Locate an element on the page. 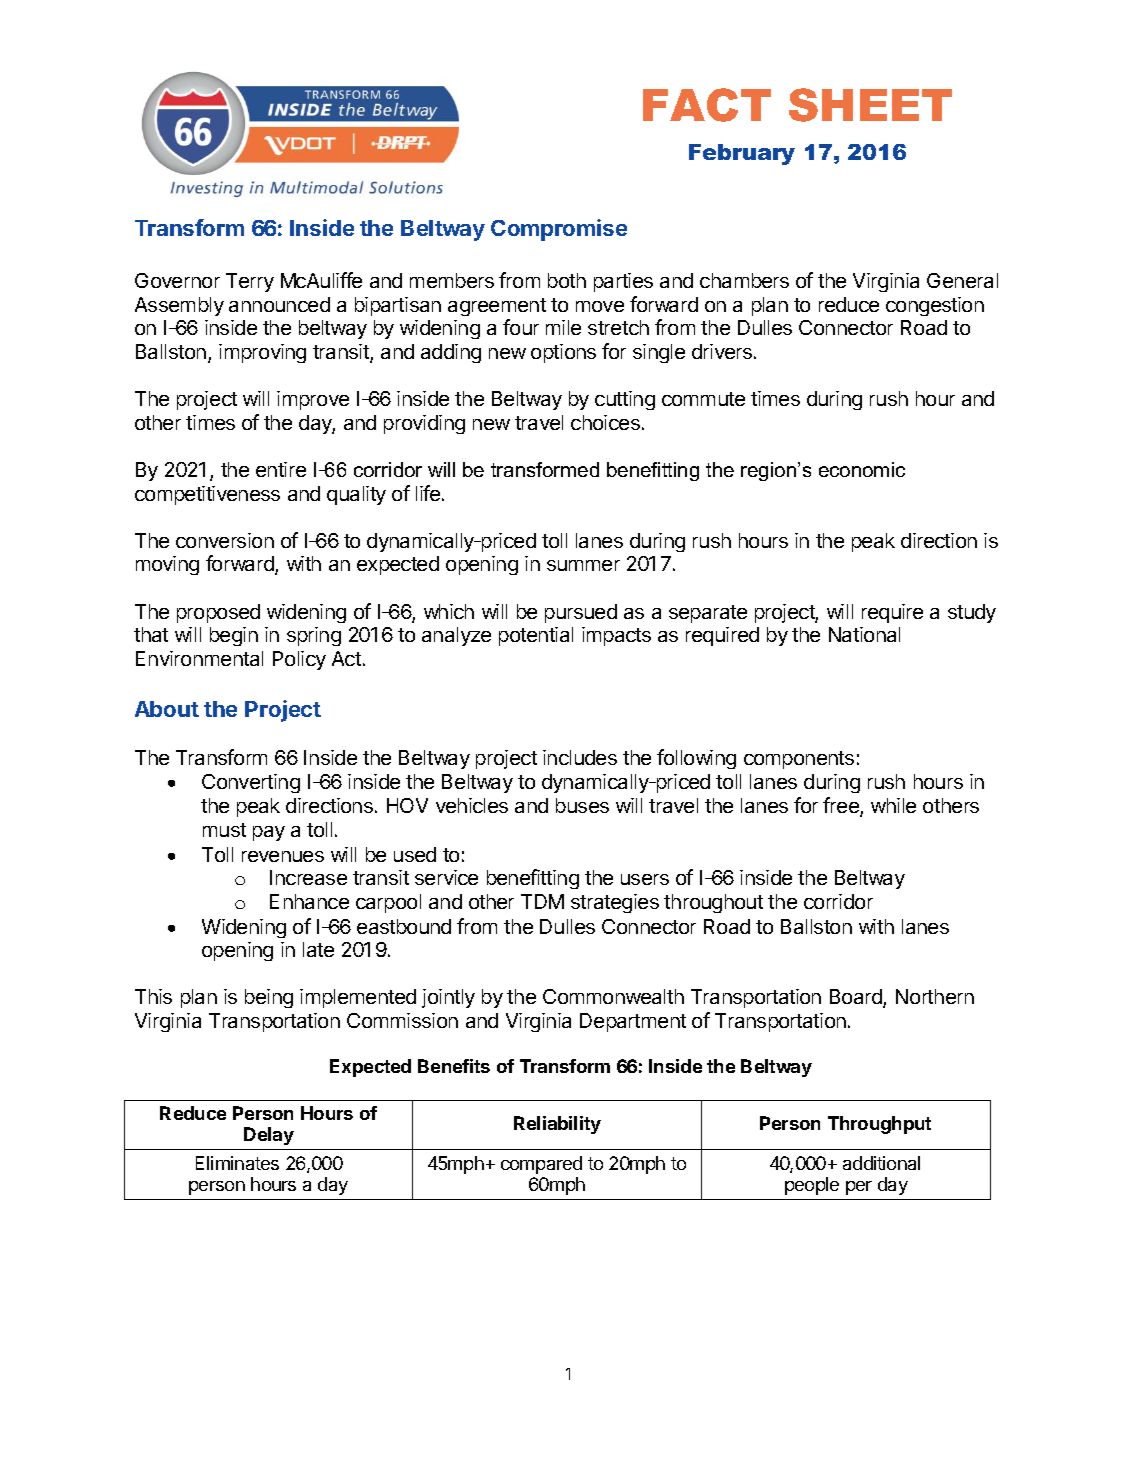 Image resolution: width=1141 pixels, height=1477 pixels. Eliminates is located at coordinates (237, 1163).
